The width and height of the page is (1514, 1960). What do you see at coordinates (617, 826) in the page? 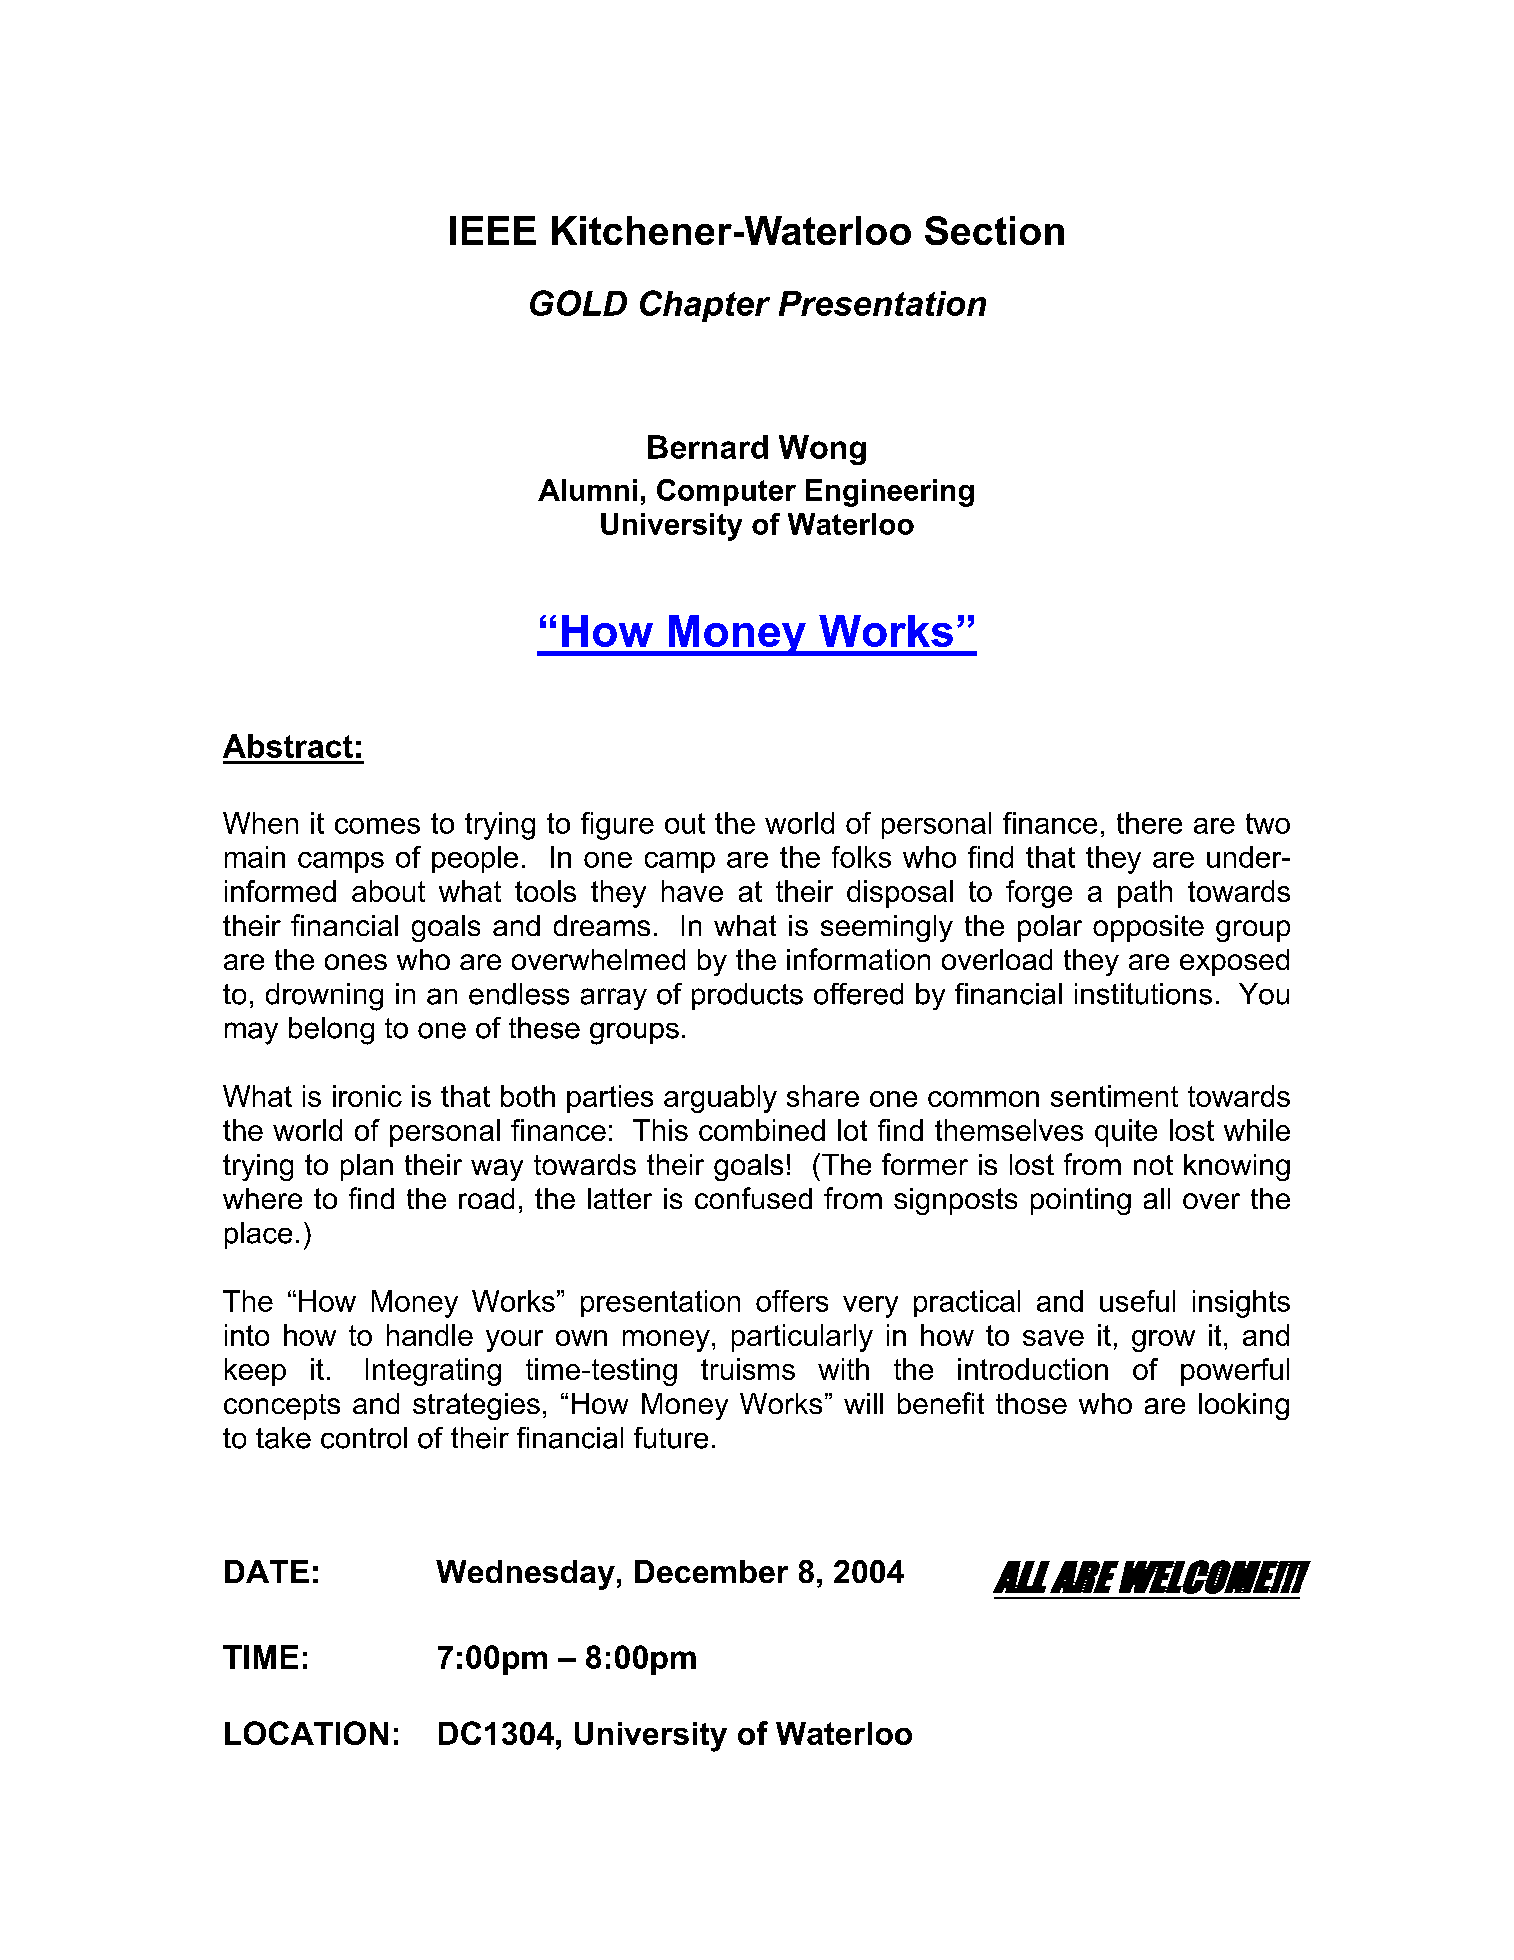
I see `figure` at bounding box center [617, 826].
